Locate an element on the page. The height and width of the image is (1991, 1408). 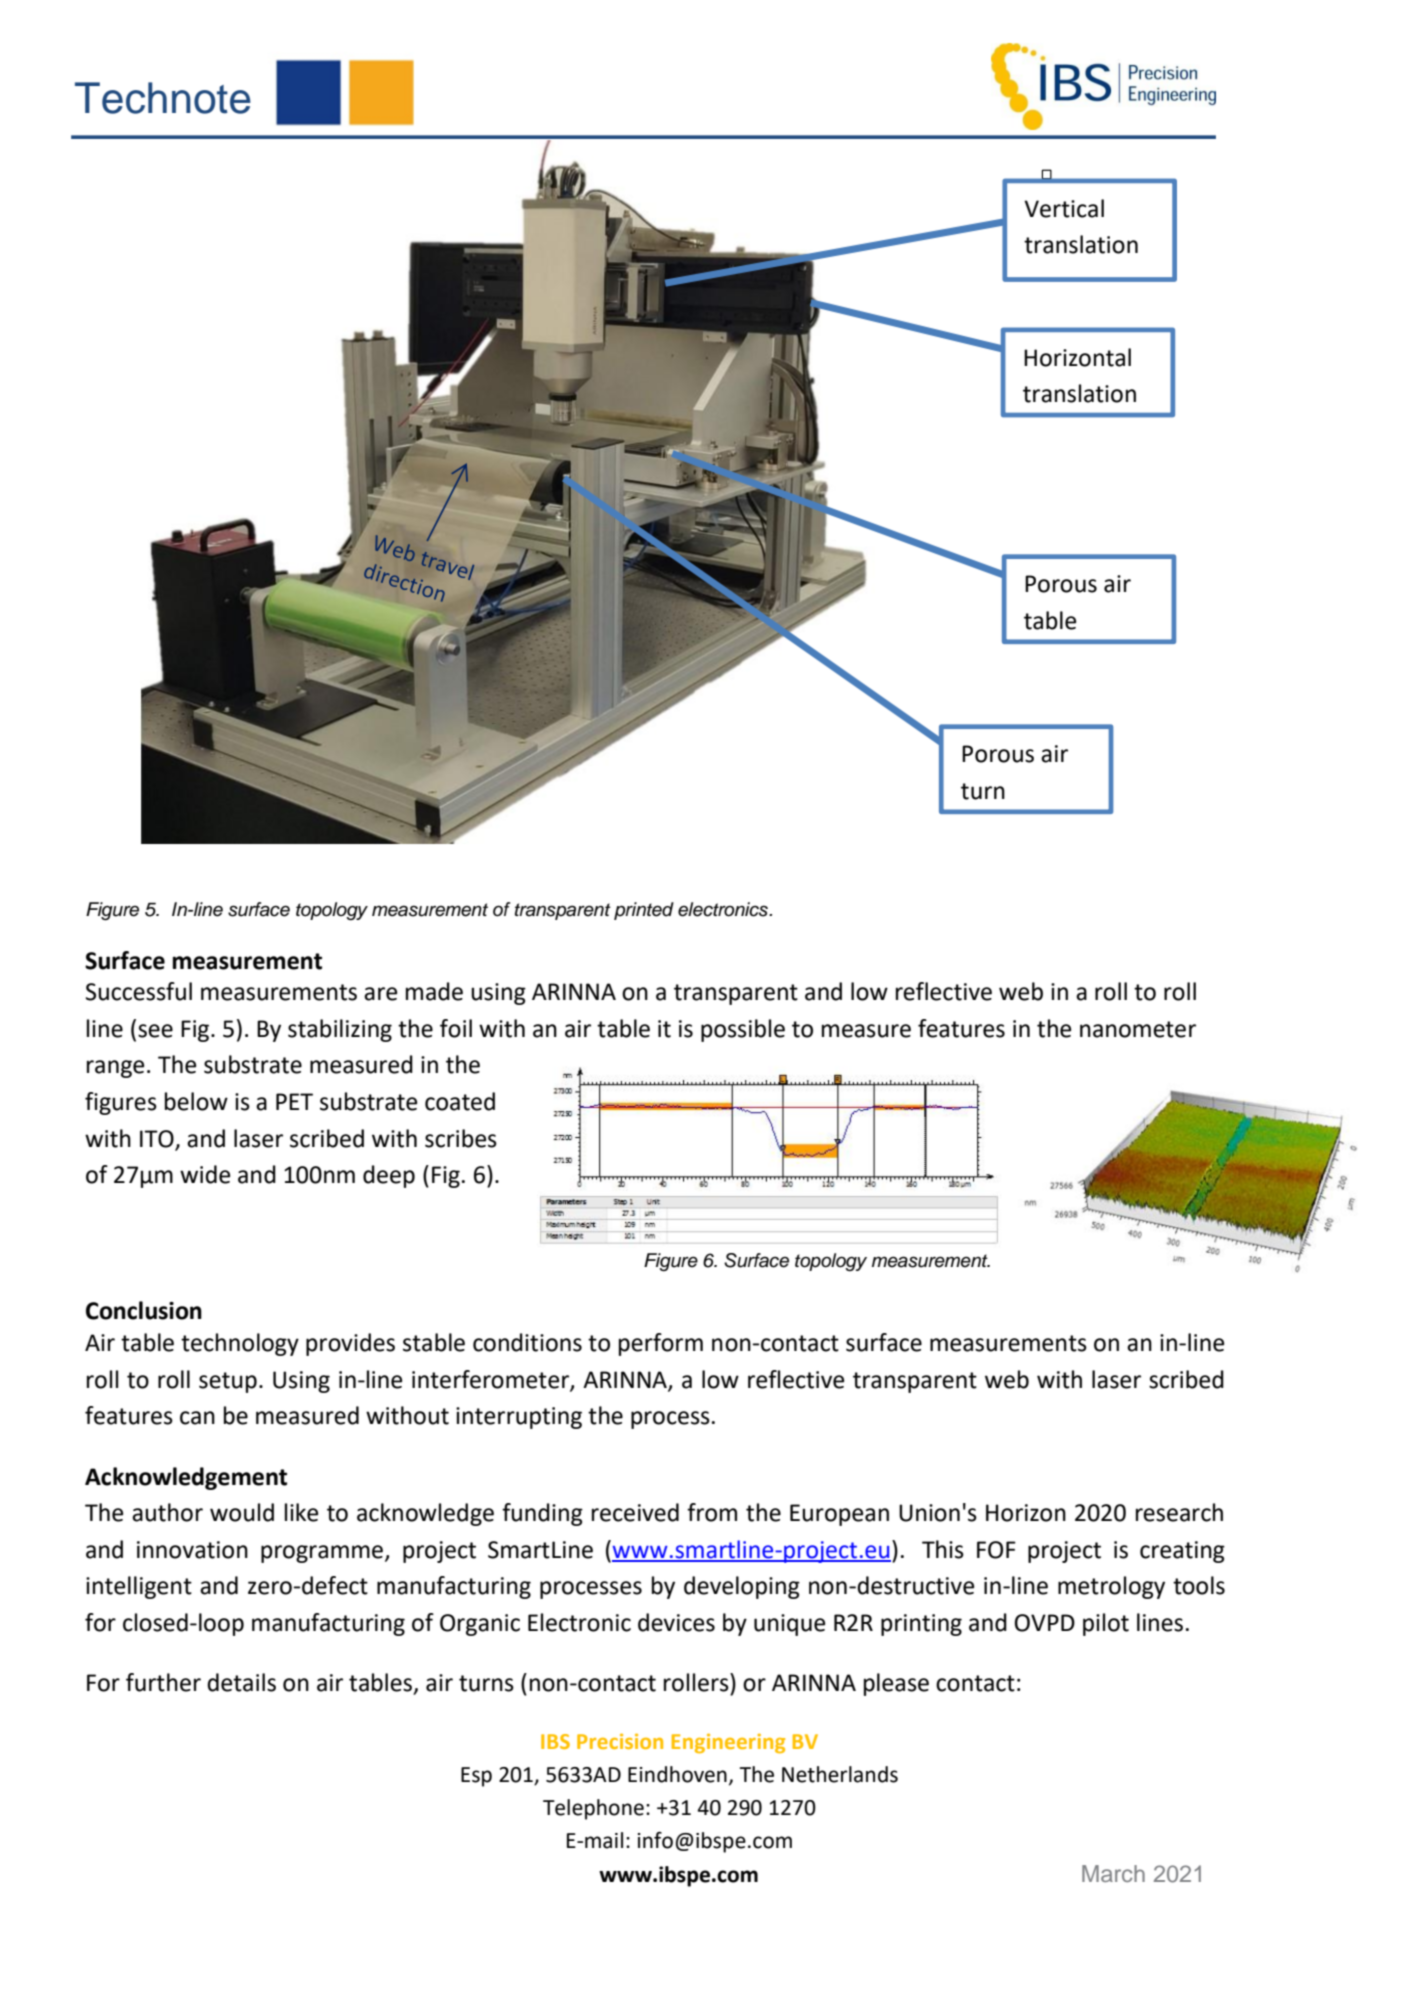
possible is located at coordinates (743, 1030).
